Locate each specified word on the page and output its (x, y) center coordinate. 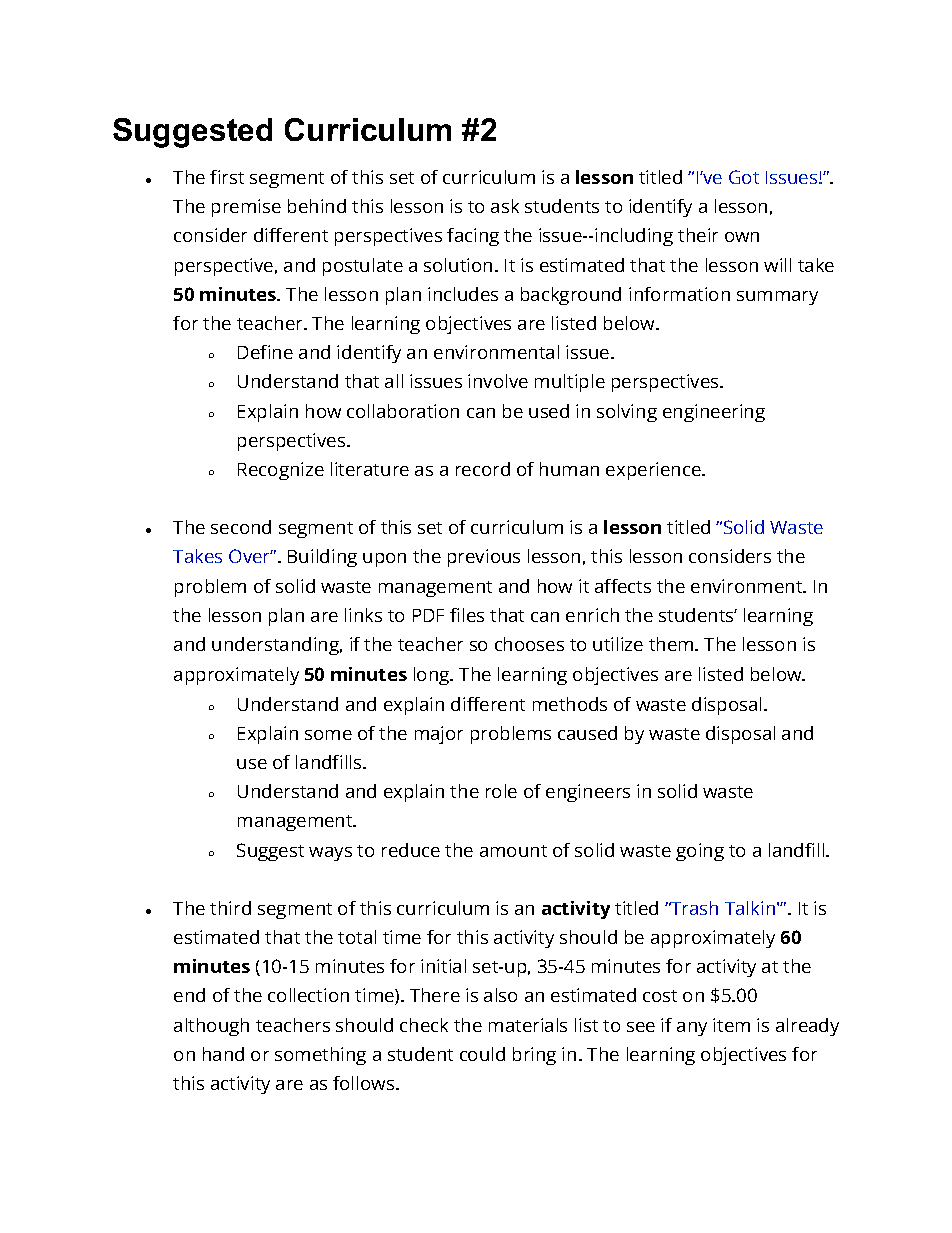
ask (505, 206)
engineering (714, 413)
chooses (529, 644)
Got (744, 177)
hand (223, 1054)
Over (251, 556)
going (700, 852)
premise (246, 208)
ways (330, 854)
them (671, 644)
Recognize (281, 471)
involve (498, 381)
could (482, 1054)
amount (513, 851)
